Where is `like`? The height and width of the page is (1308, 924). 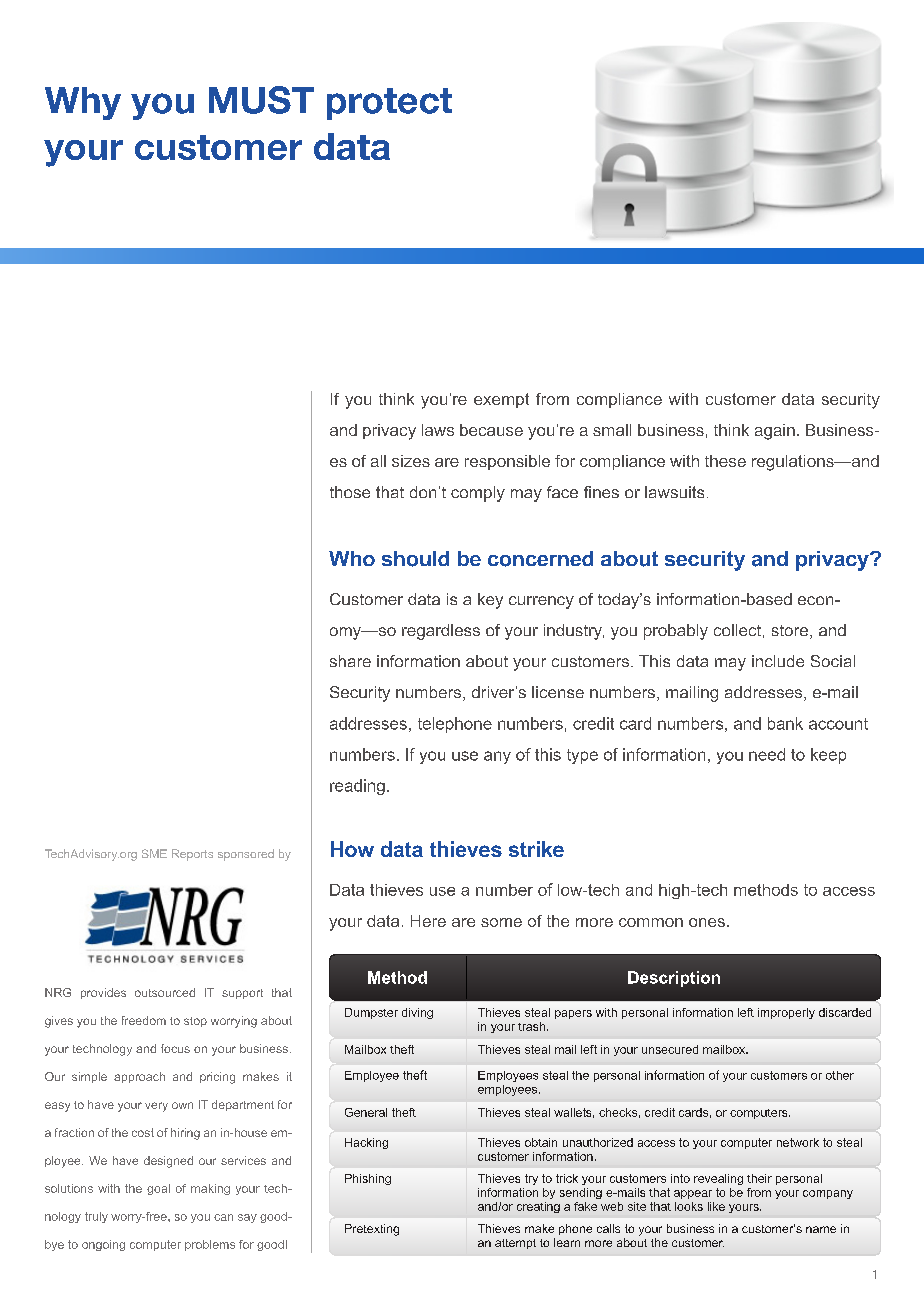 like is located at coordinates (716, 1206).
